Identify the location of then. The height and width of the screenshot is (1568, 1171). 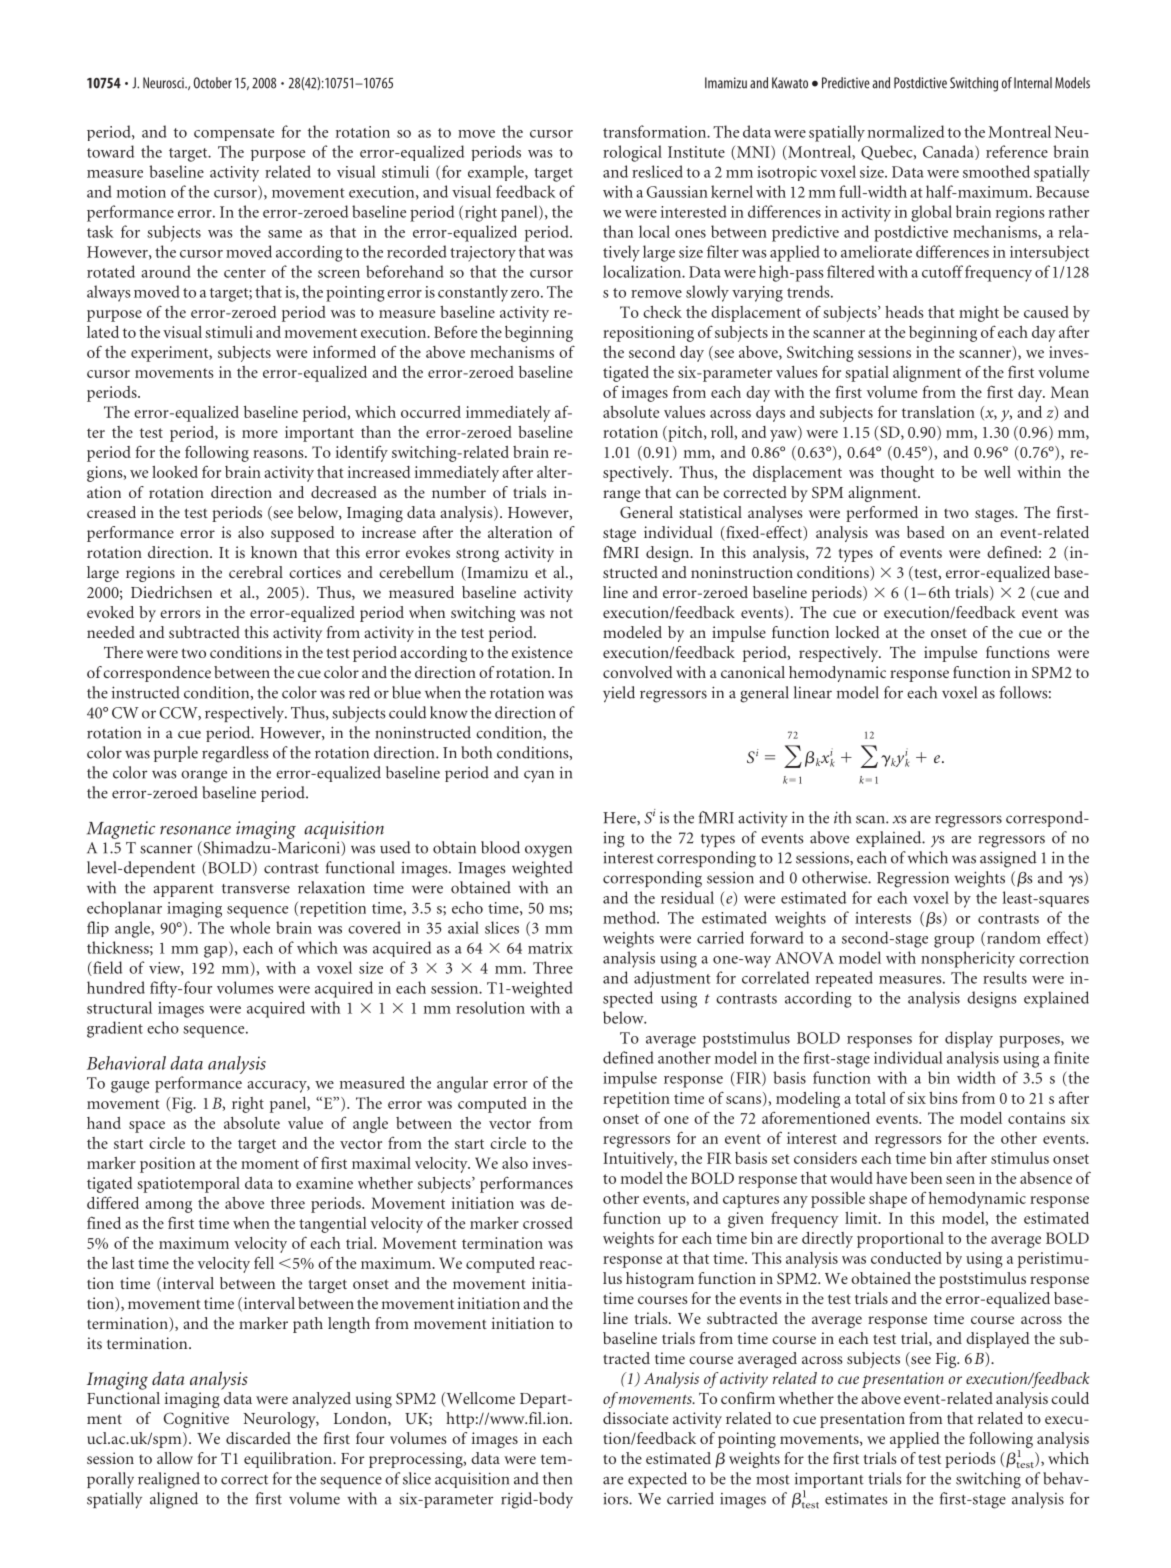
(557, 1478).
